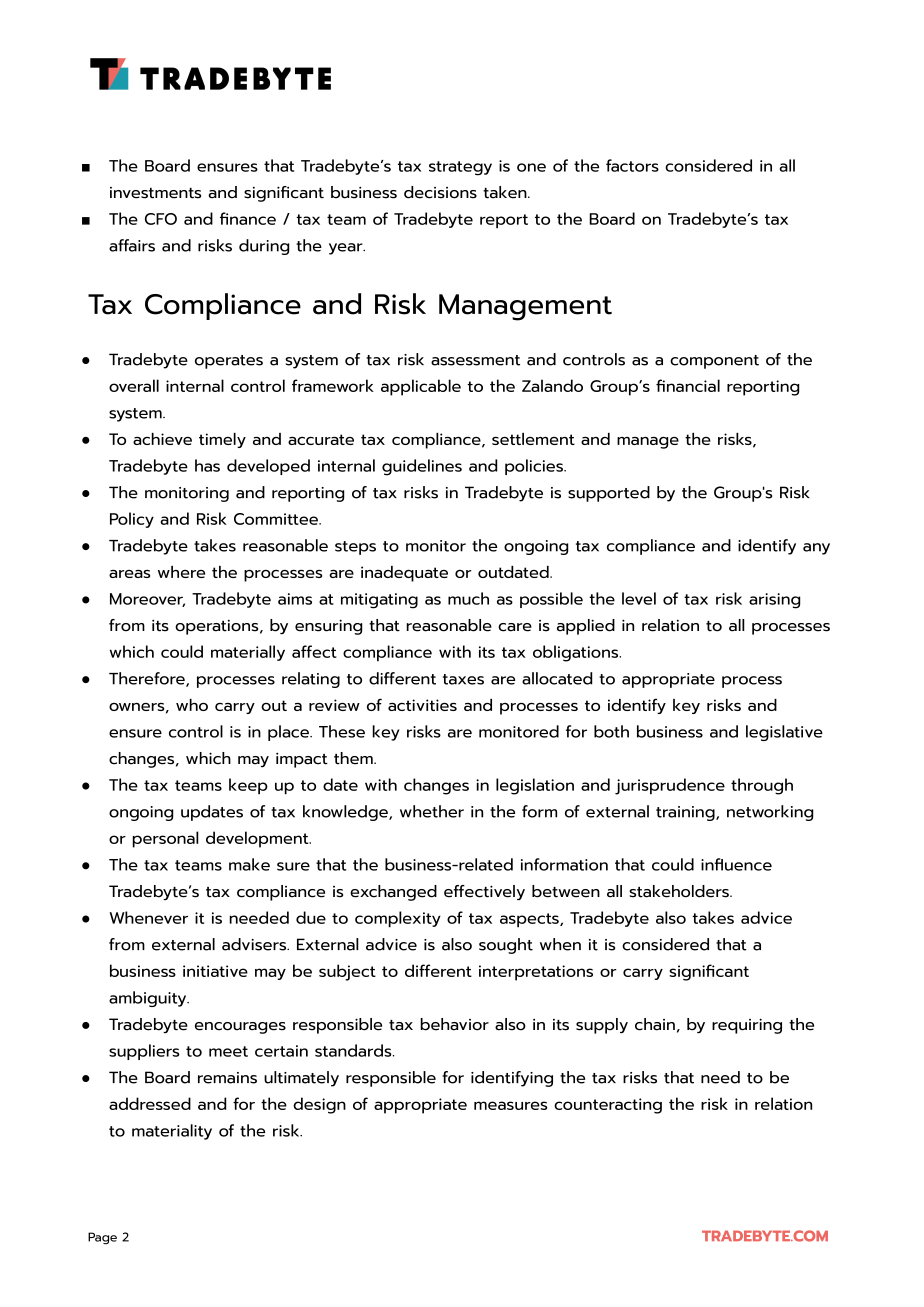 The width and height of the screenshot is (924, 1307). I want to click on where, so click(181, 572).
